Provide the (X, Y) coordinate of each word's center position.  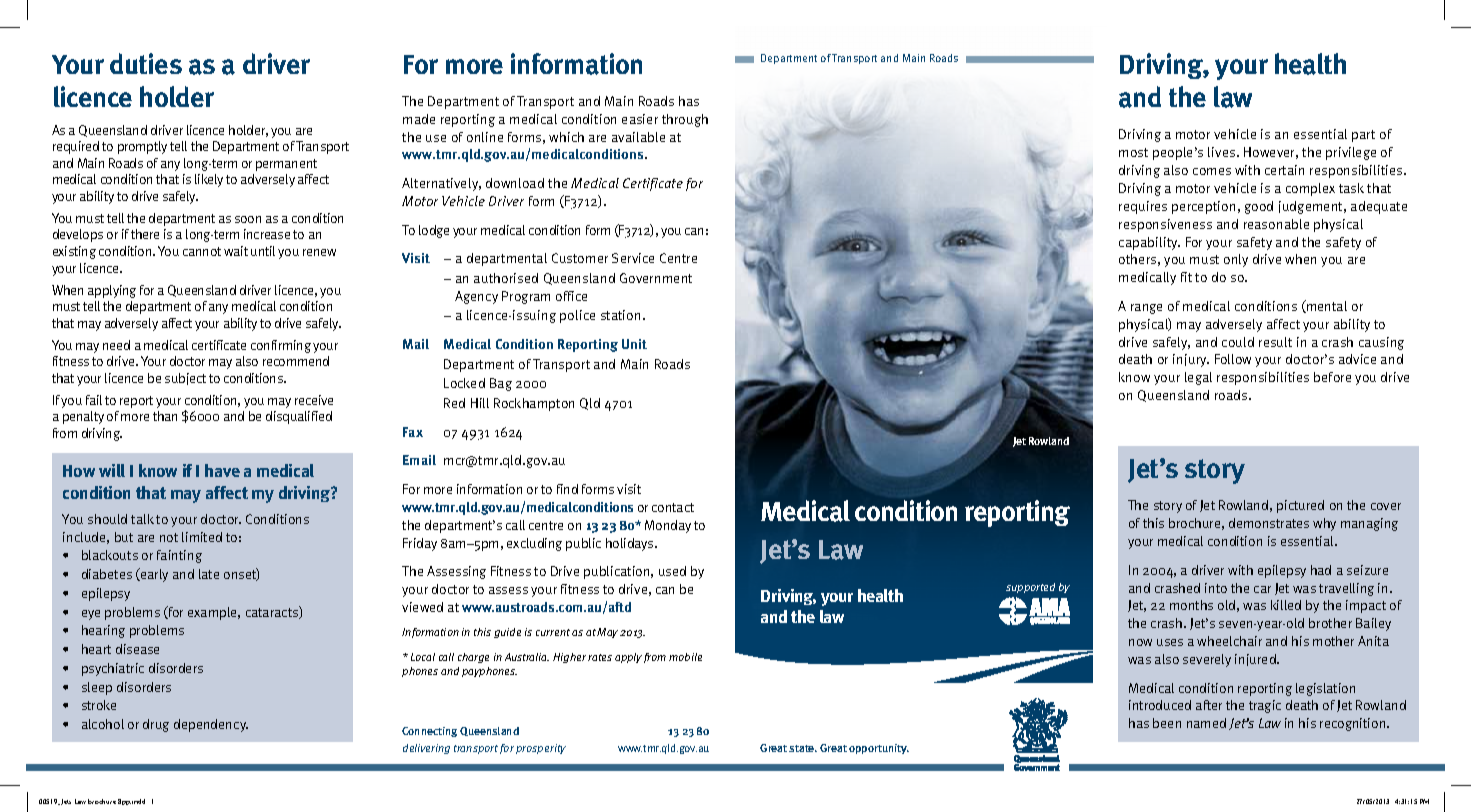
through (685, 120)
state (803, 748)
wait (236, 251)
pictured (1300, 506)
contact (673, 507)
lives (1223, 152)
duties (146, 63)
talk (142, 519)
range (1146, 309)
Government (656, 278)
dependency (211, 725)
